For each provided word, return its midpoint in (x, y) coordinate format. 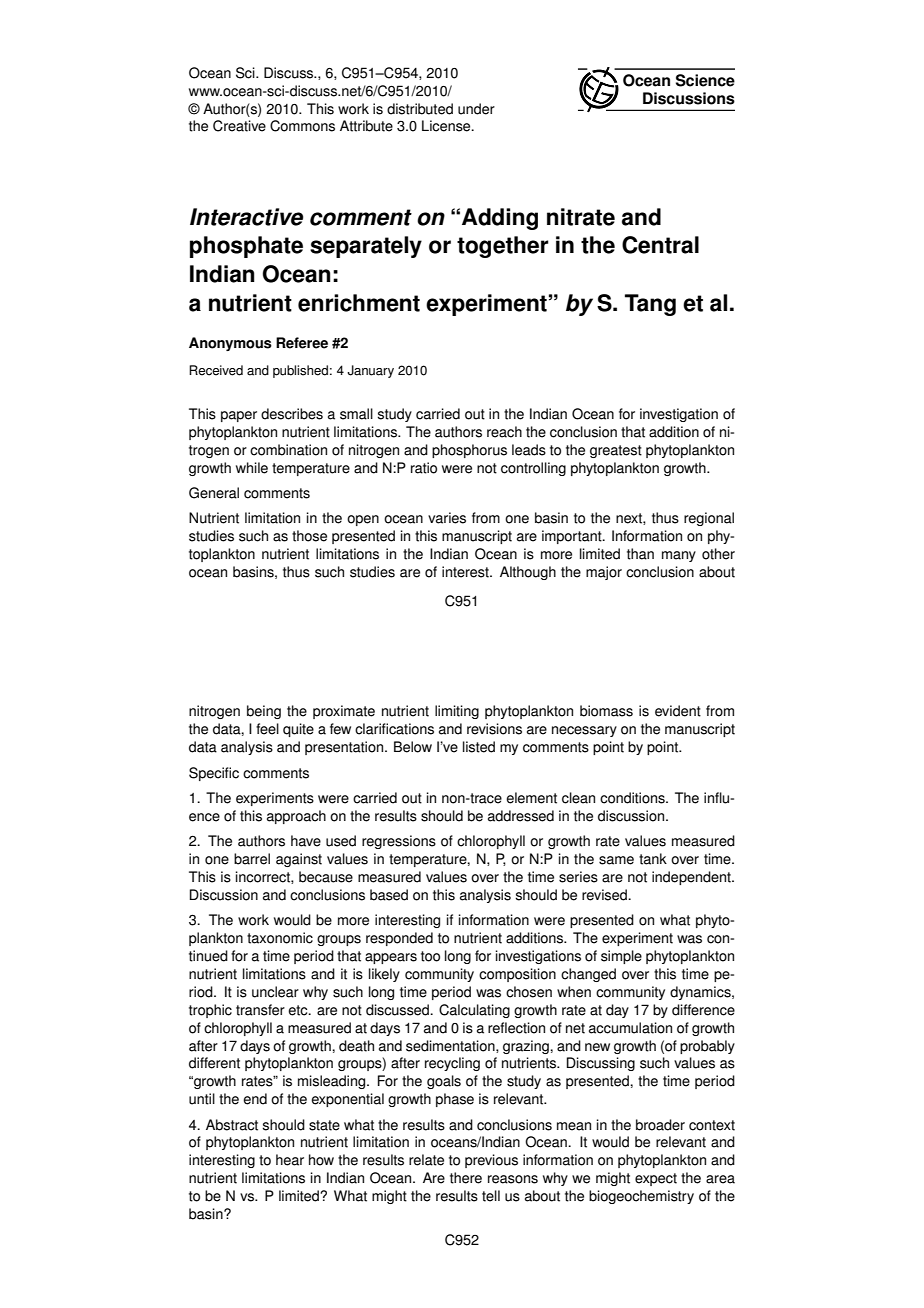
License (447, 126)
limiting (457, 712)
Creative (239, 126)
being (264, 712)
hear (290, 1160)
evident (678, 711)
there (466, 1178)
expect (656, 1179)
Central (660, 245)
